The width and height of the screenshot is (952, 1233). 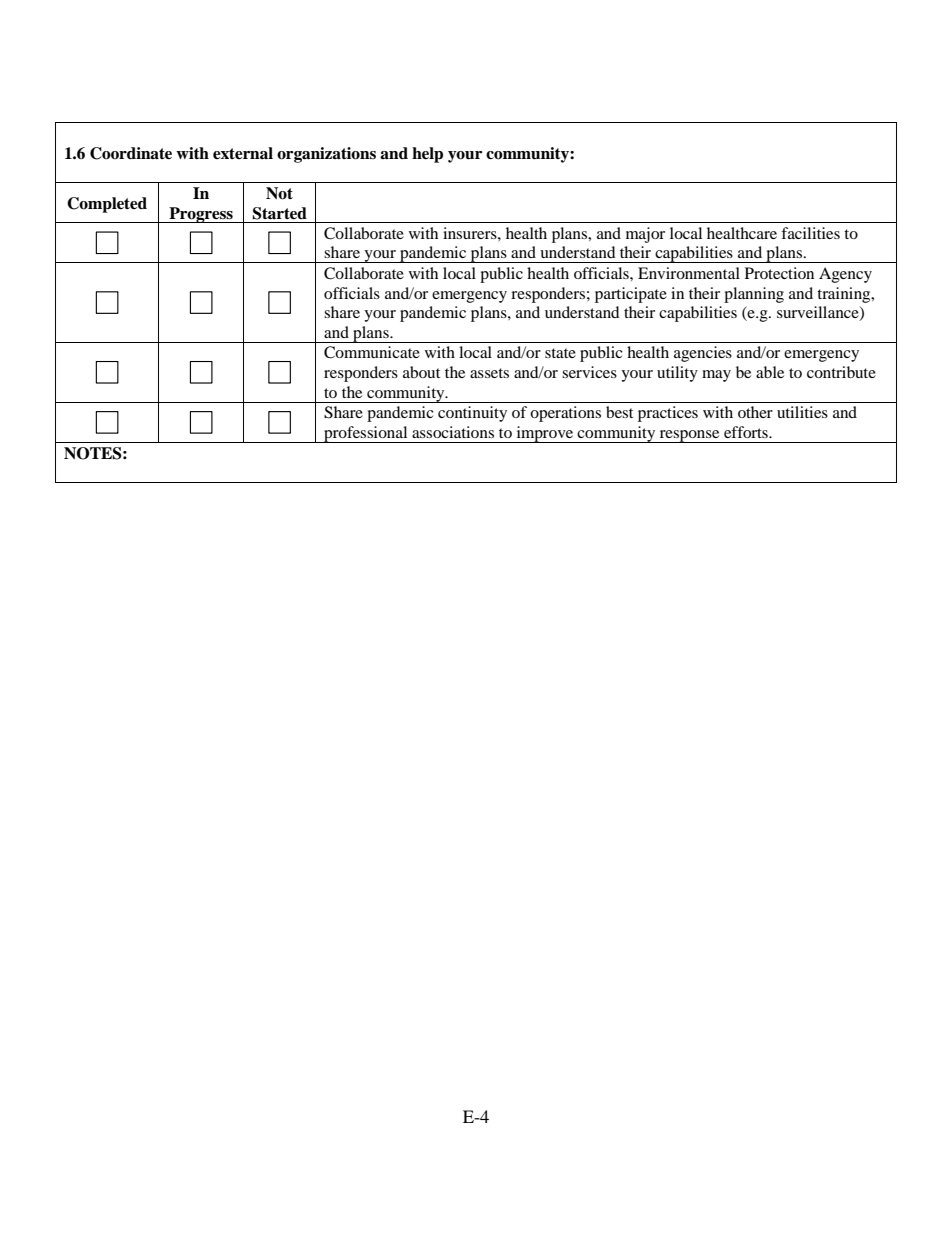 What do you see at coordinates (421, 372) in the screenshot?
I see `about` at bounding box center [421, 372].
